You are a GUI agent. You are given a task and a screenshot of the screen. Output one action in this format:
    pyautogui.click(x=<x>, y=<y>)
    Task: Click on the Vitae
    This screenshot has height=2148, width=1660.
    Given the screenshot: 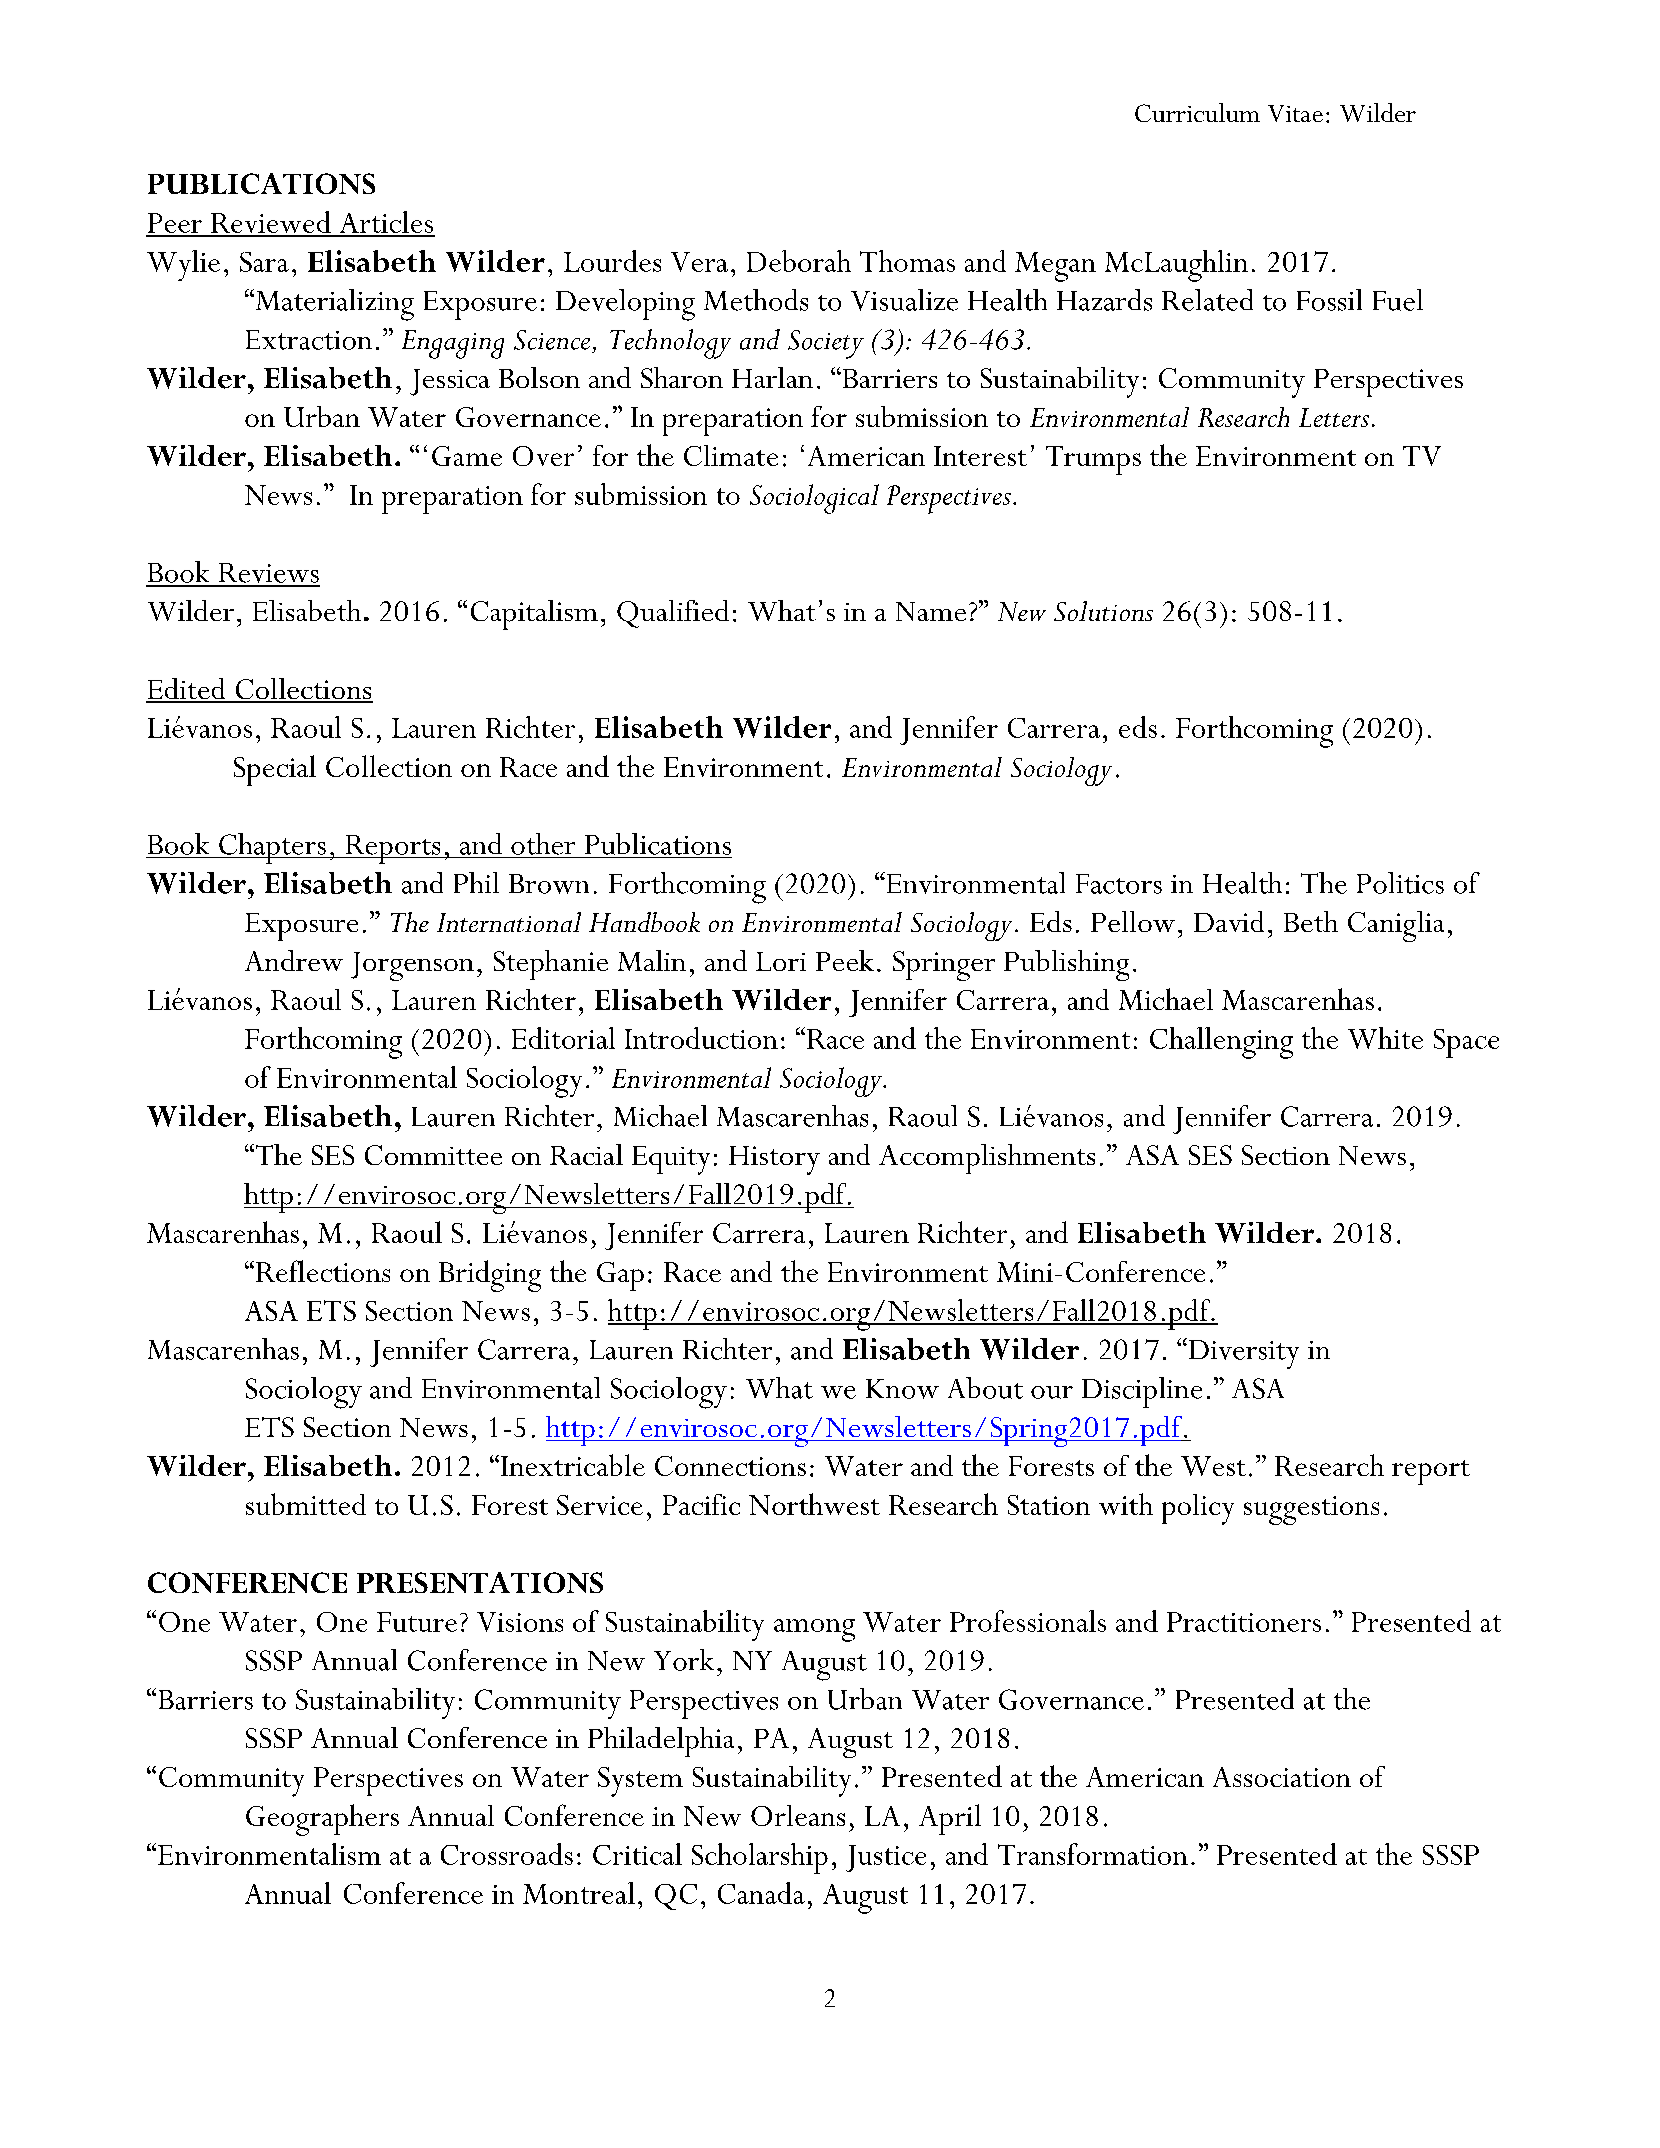 What is the action you would take?
    pyautogui.click(x=1295, y=113)
